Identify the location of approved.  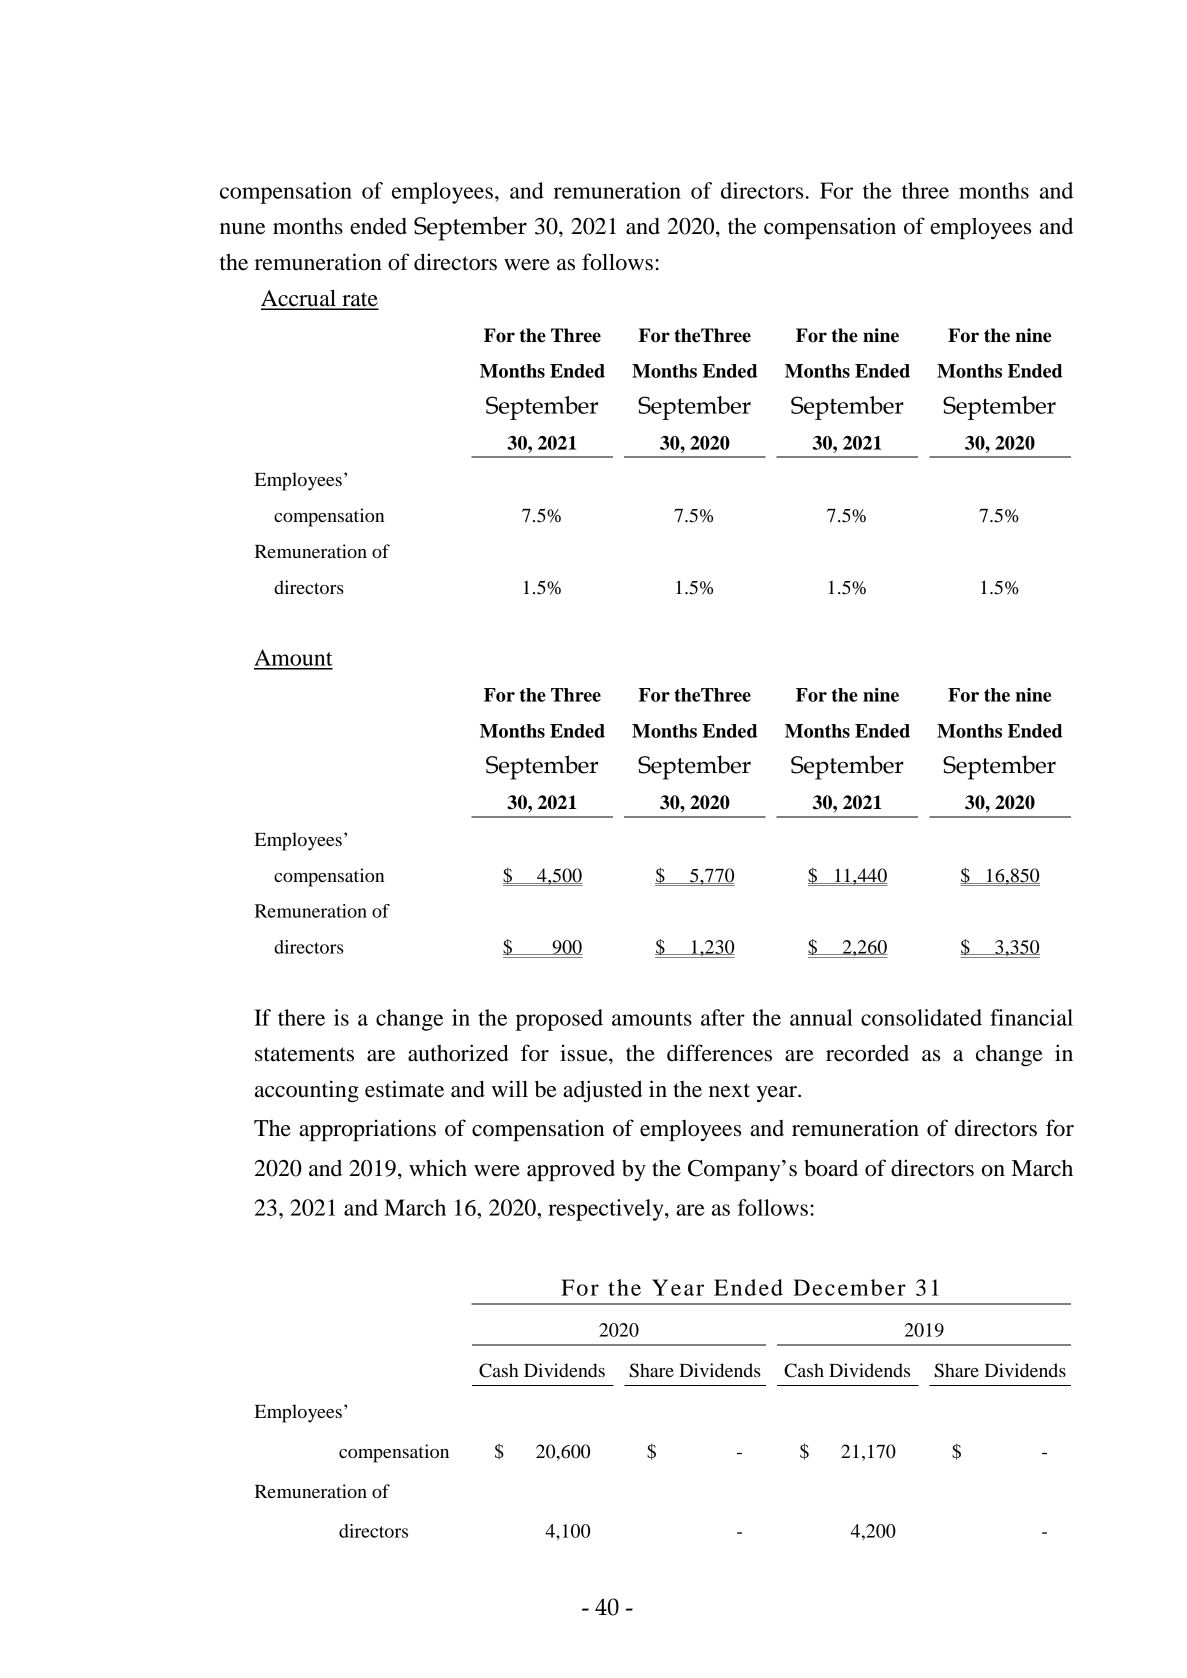
(571, 1171).
